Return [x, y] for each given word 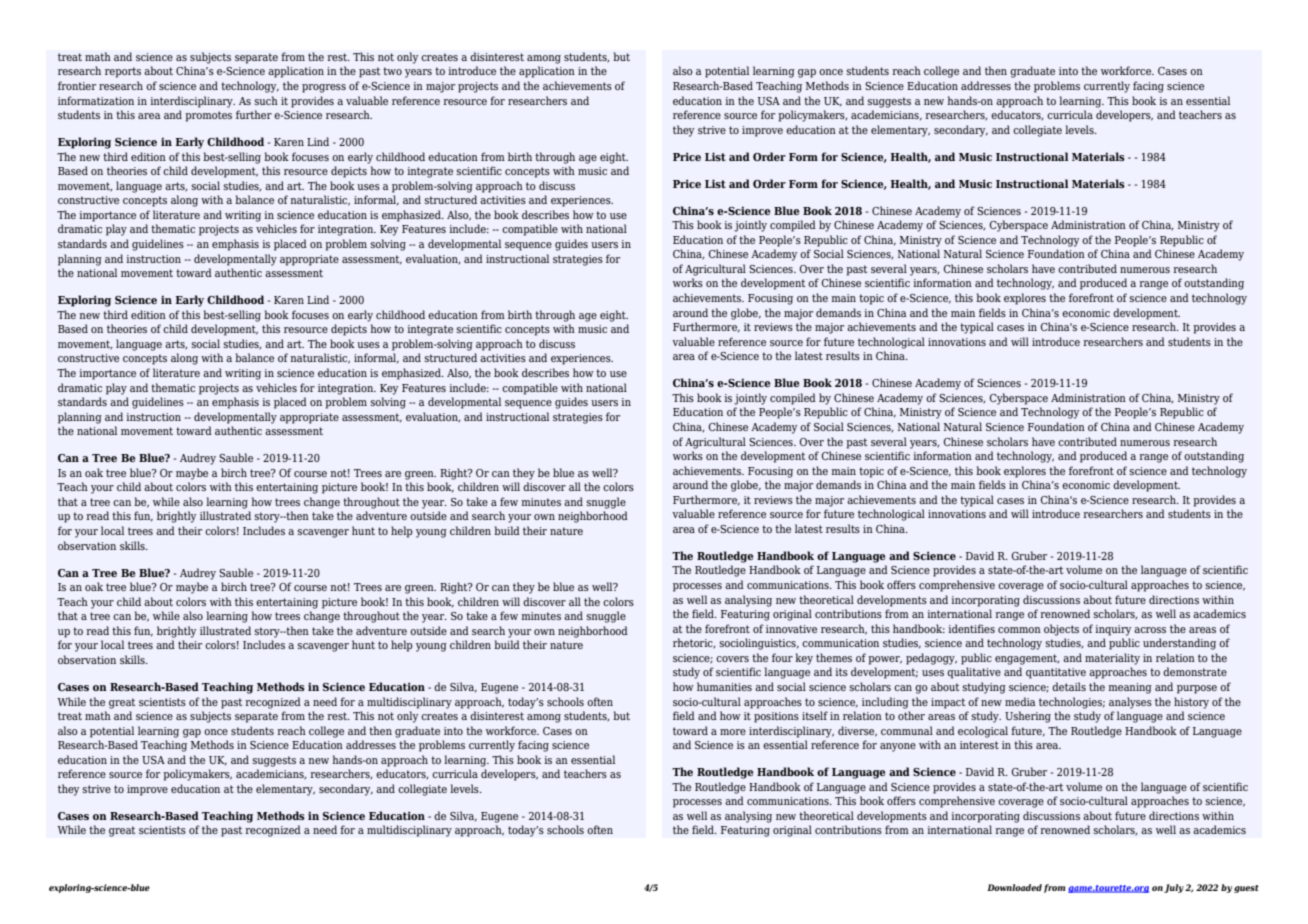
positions [776, 717]
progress [324, 88]
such [266, 100]
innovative [791, 629]
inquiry [1113, 630]
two [392, 71]
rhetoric [694, 643]
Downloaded [1014, 887]
